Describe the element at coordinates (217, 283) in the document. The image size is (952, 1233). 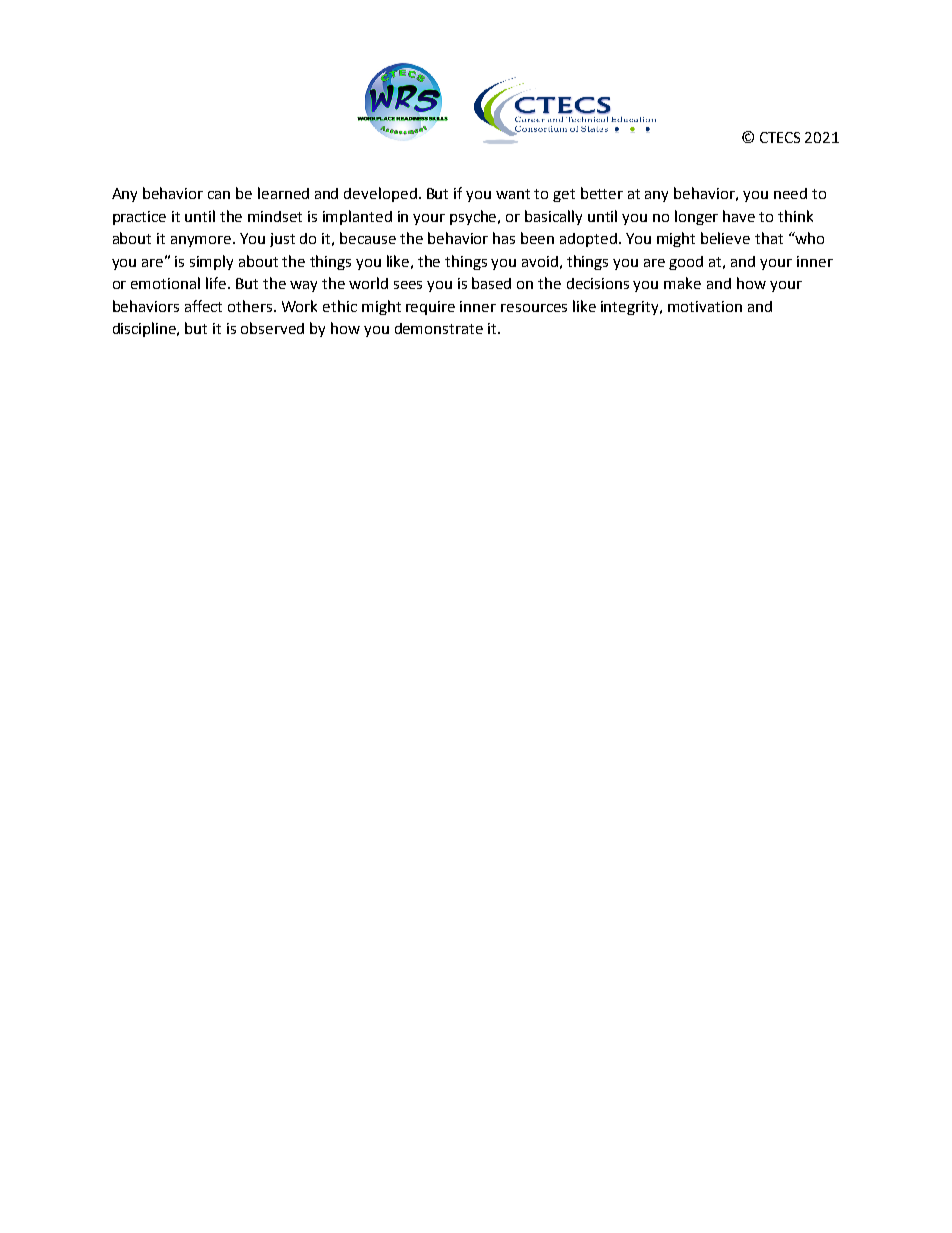
I see `life` at that location.
